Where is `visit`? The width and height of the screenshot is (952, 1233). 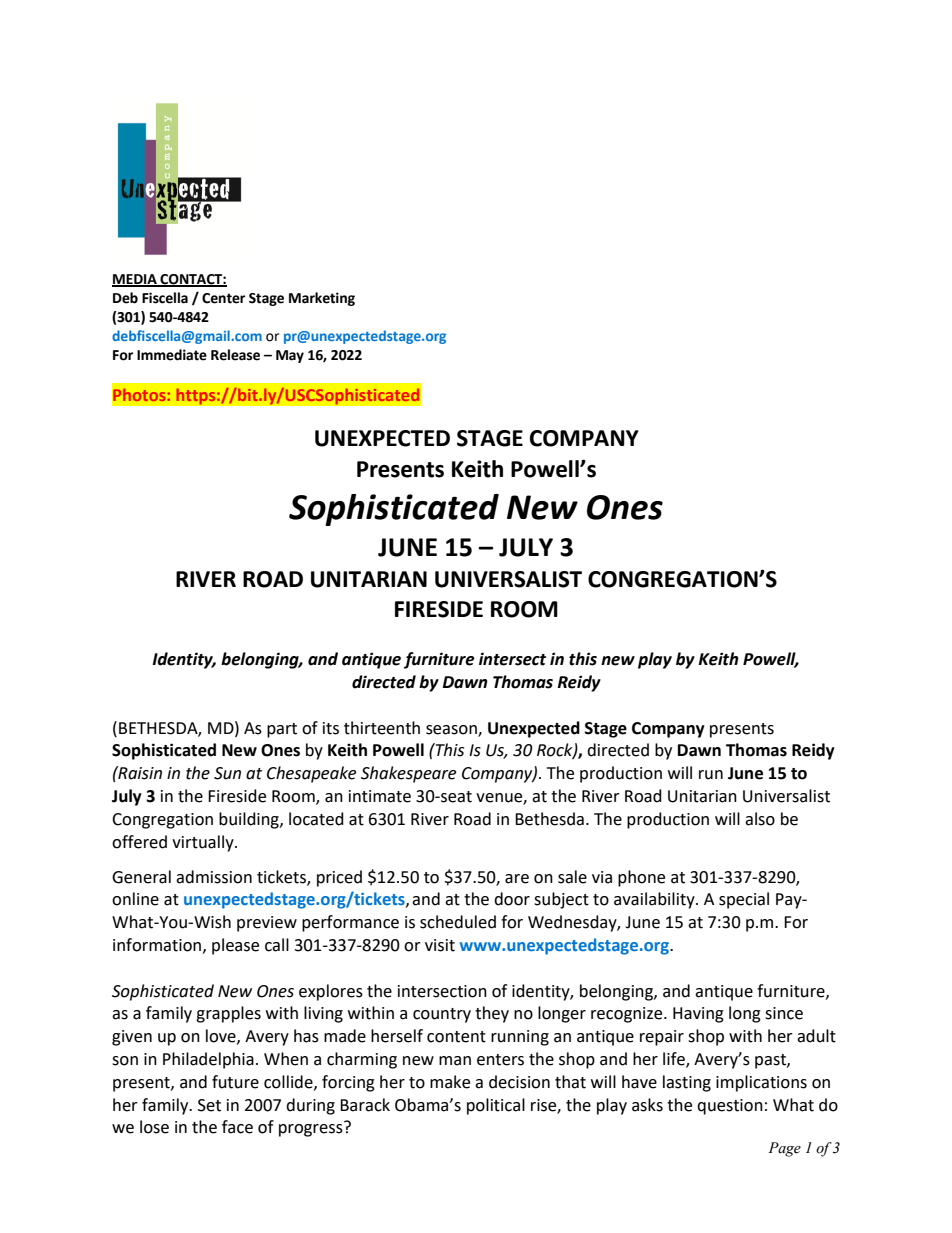
visit is located at coordinates (440, 945).
